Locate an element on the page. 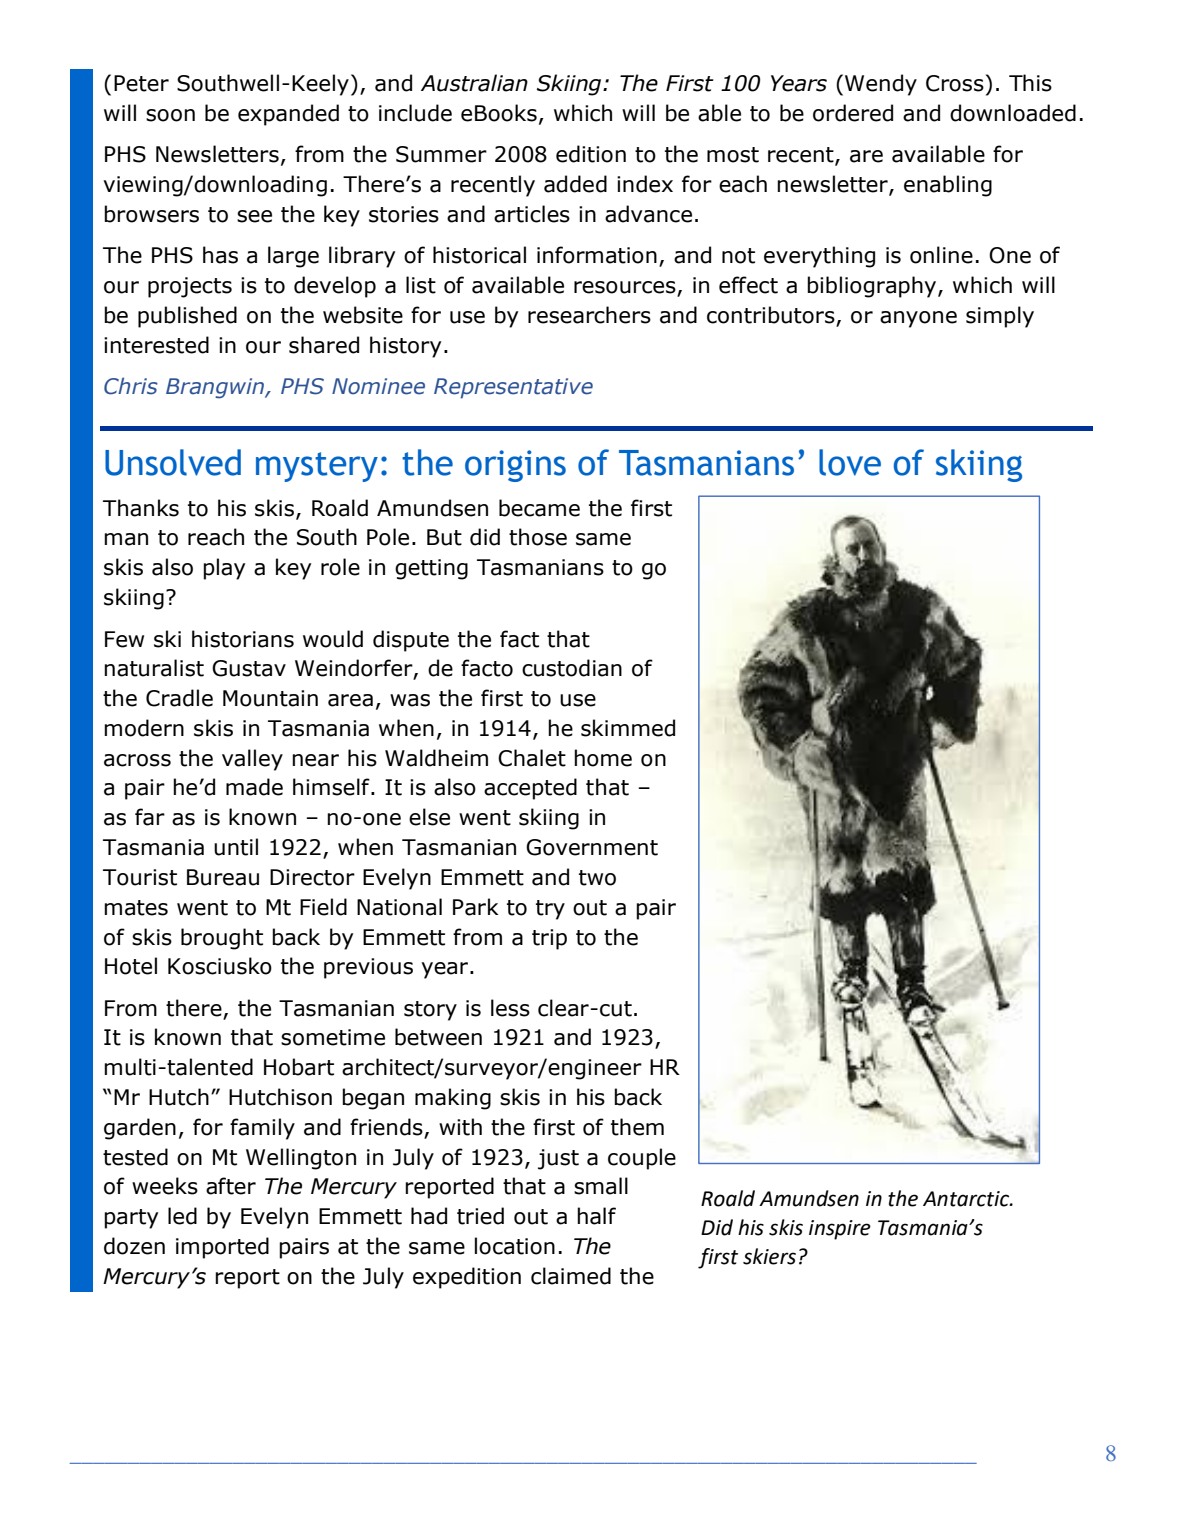  Wendy is located at coordinates (881, 85).
